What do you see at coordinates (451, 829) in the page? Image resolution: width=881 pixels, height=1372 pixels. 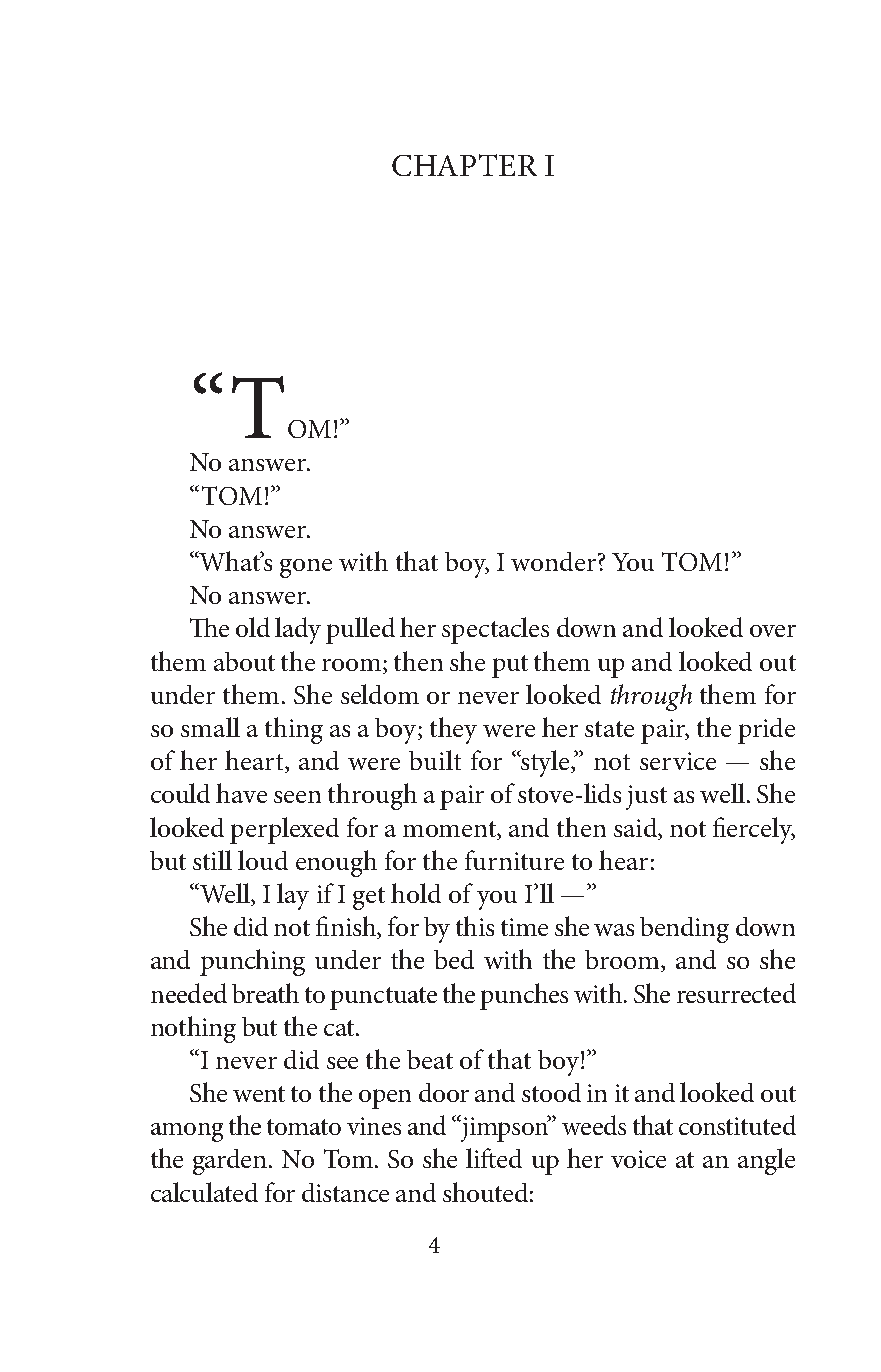 I see `moment` at bounding box center [451, 829].
